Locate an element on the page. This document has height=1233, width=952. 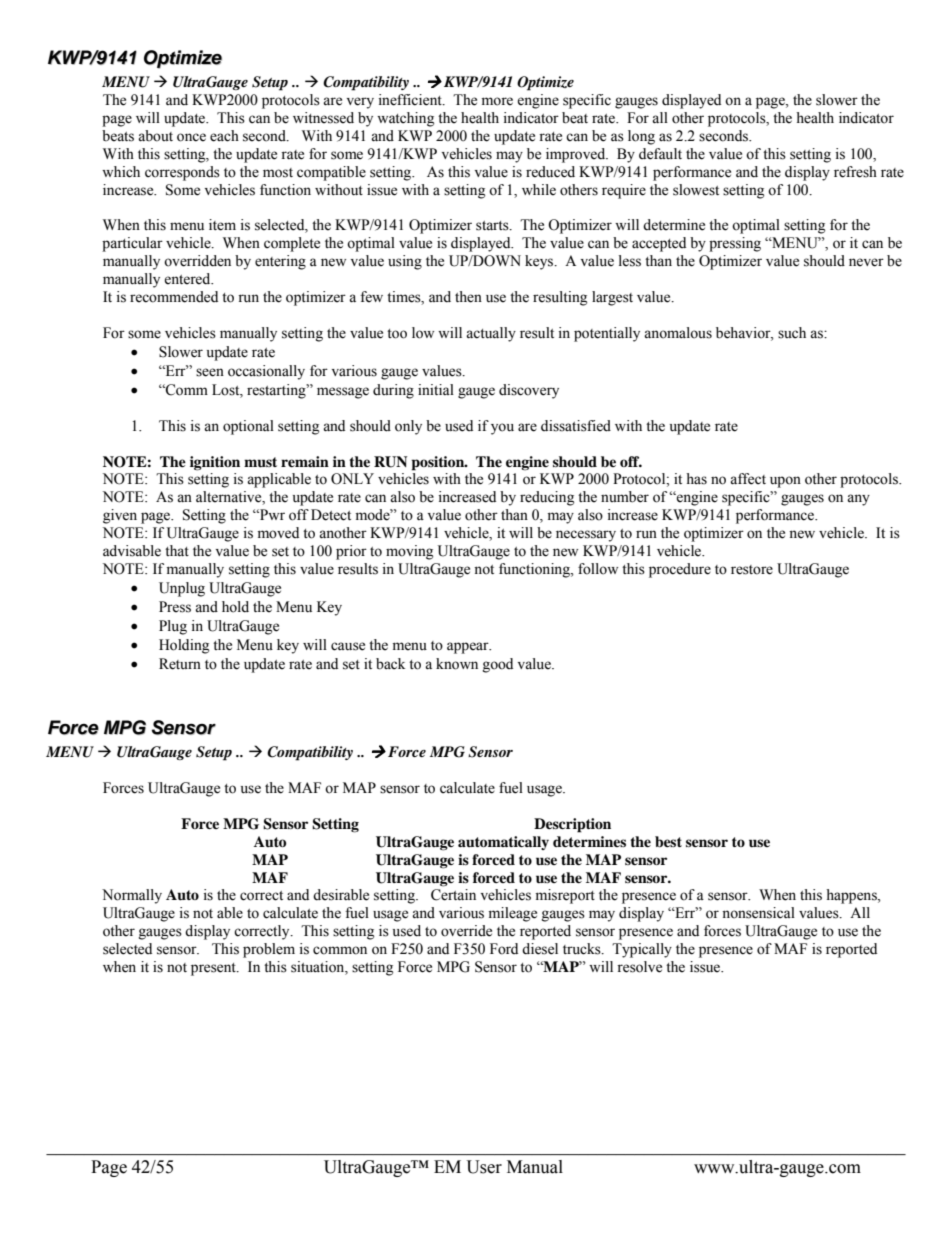
each is located at coordinates (224, 136).
